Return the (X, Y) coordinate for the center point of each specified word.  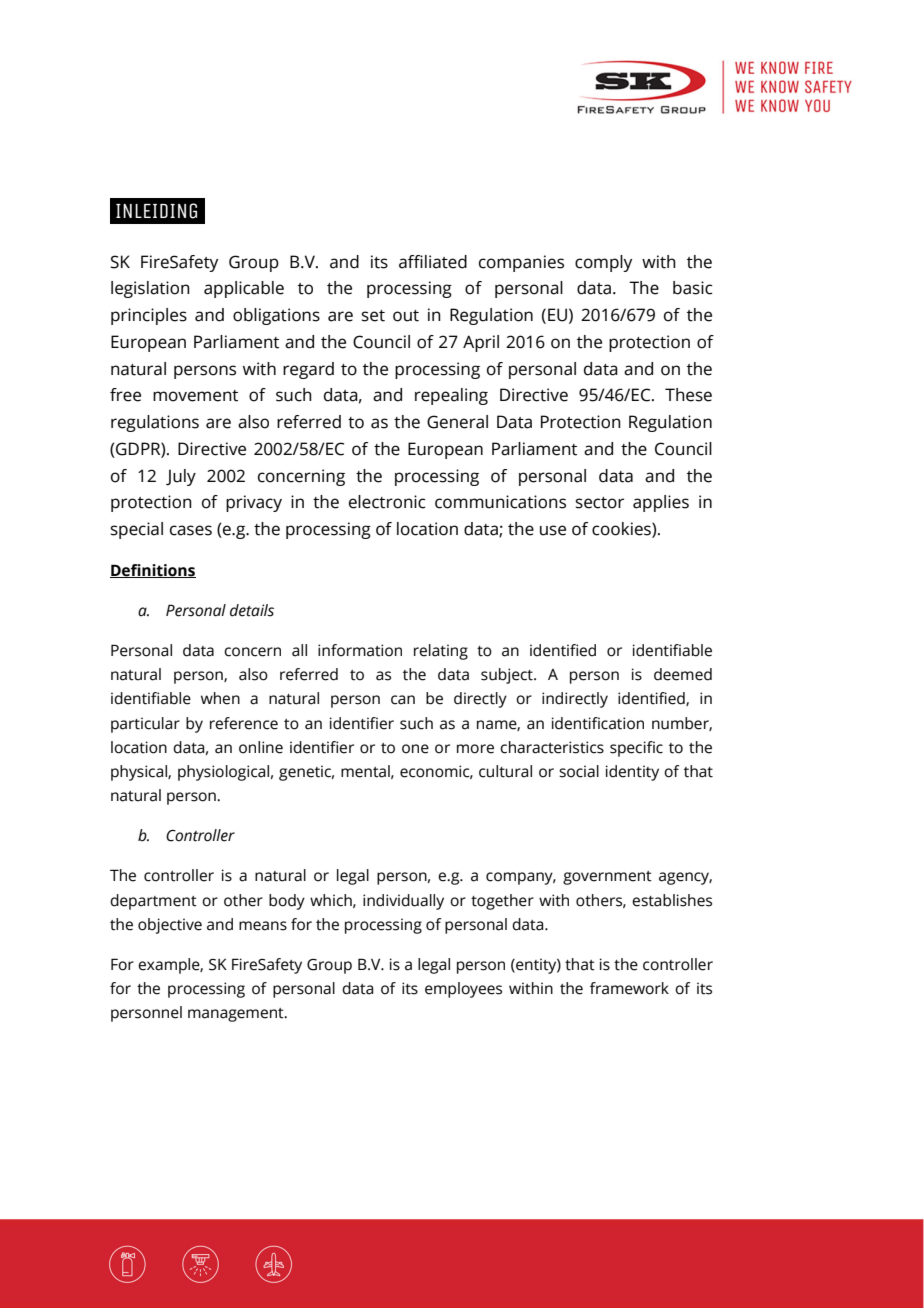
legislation (150, 289)
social (579, 771)
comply (603, 263)
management (237, 1015)
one (415, 749)
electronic (387, 502)
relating (441, 652)
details (252, 610)
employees (463, 990)
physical (140, 773)
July (181, 477)
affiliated (433, 262)
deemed (683, 674)
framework (629, 988)
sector (599, 503)
